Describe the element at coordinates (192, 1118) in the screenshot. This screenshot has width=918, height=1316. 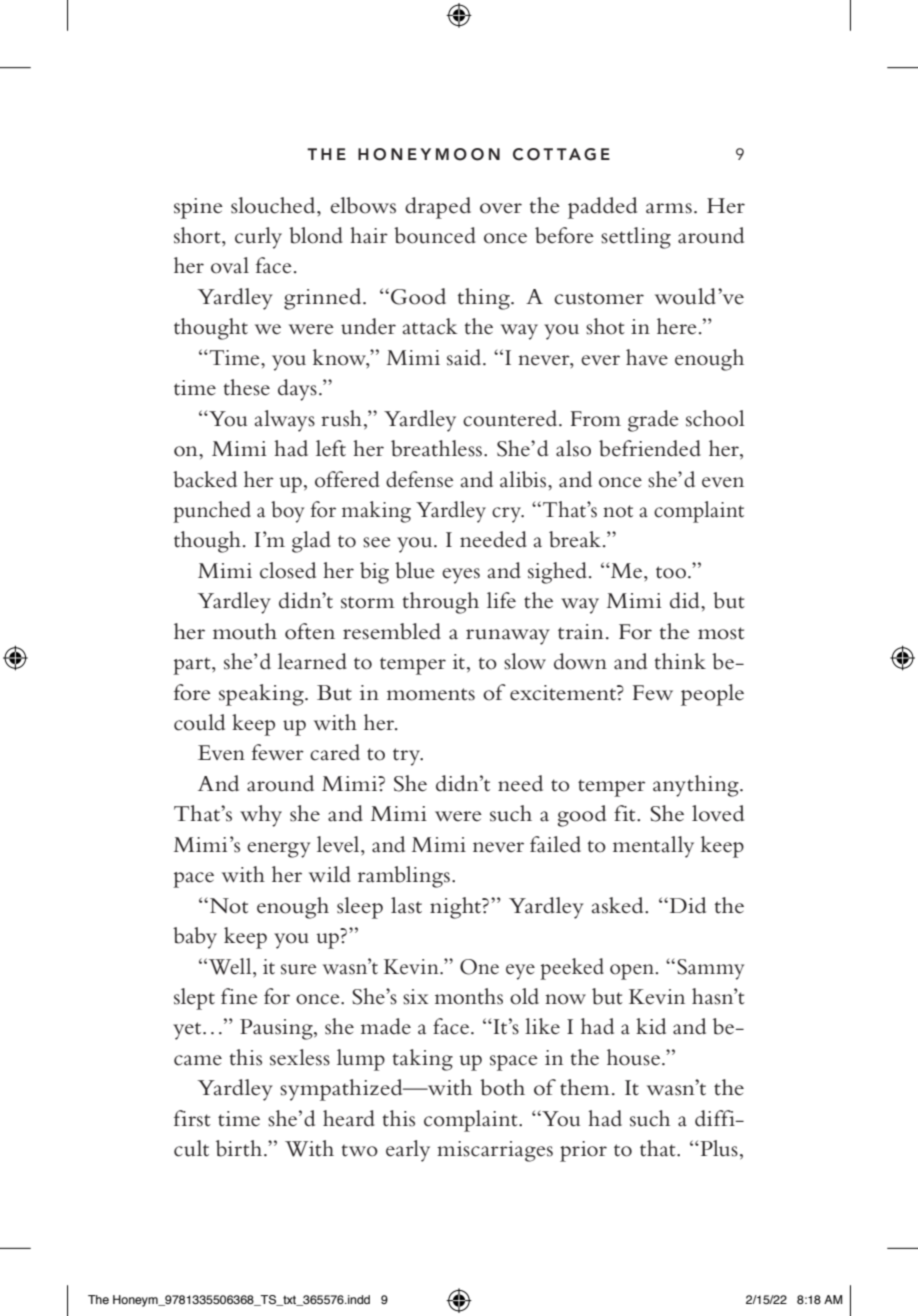
I see `first` at that location.
